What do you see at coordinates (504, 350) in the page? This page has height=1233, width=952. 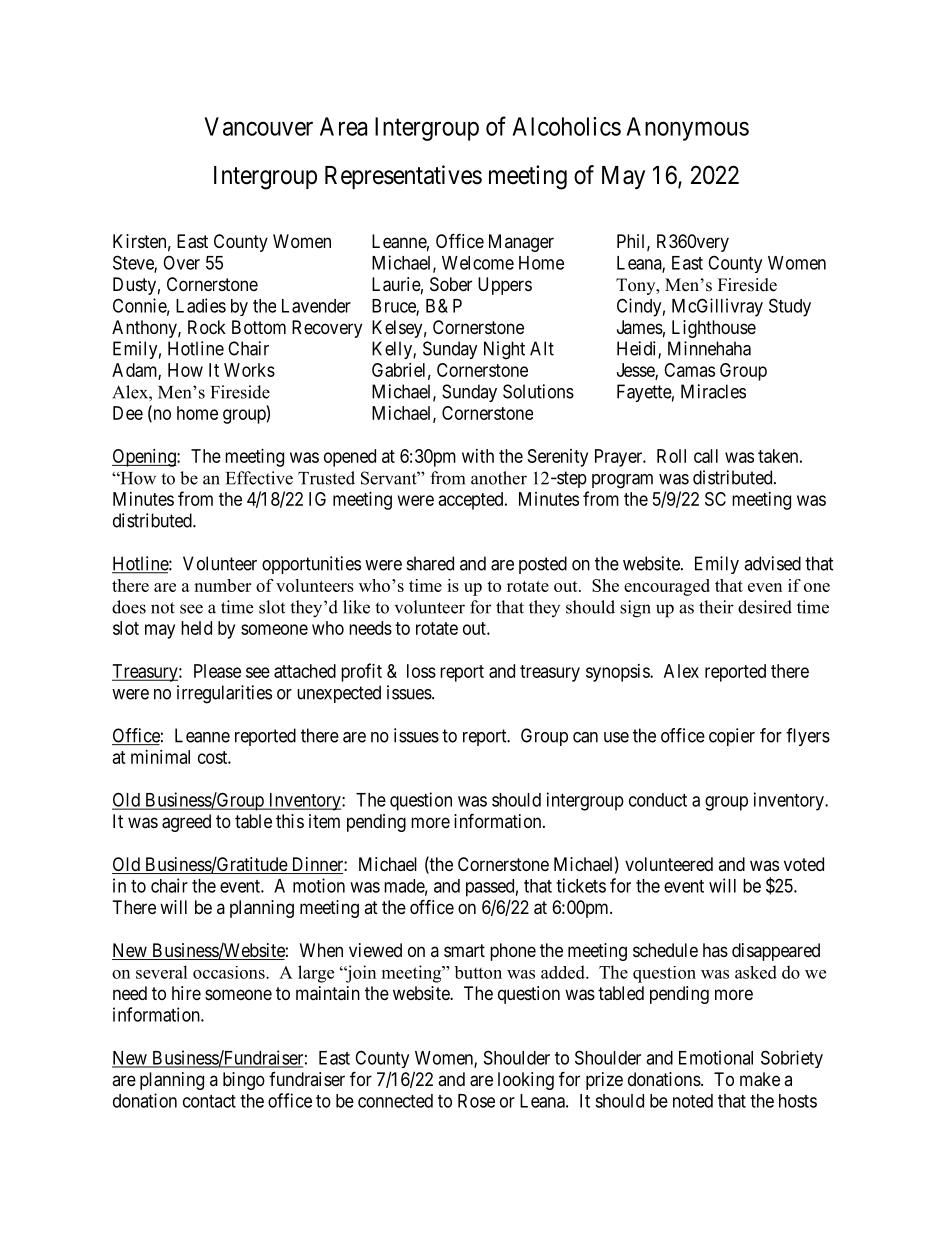 I see `Night` at bounding box center [504, 350].
